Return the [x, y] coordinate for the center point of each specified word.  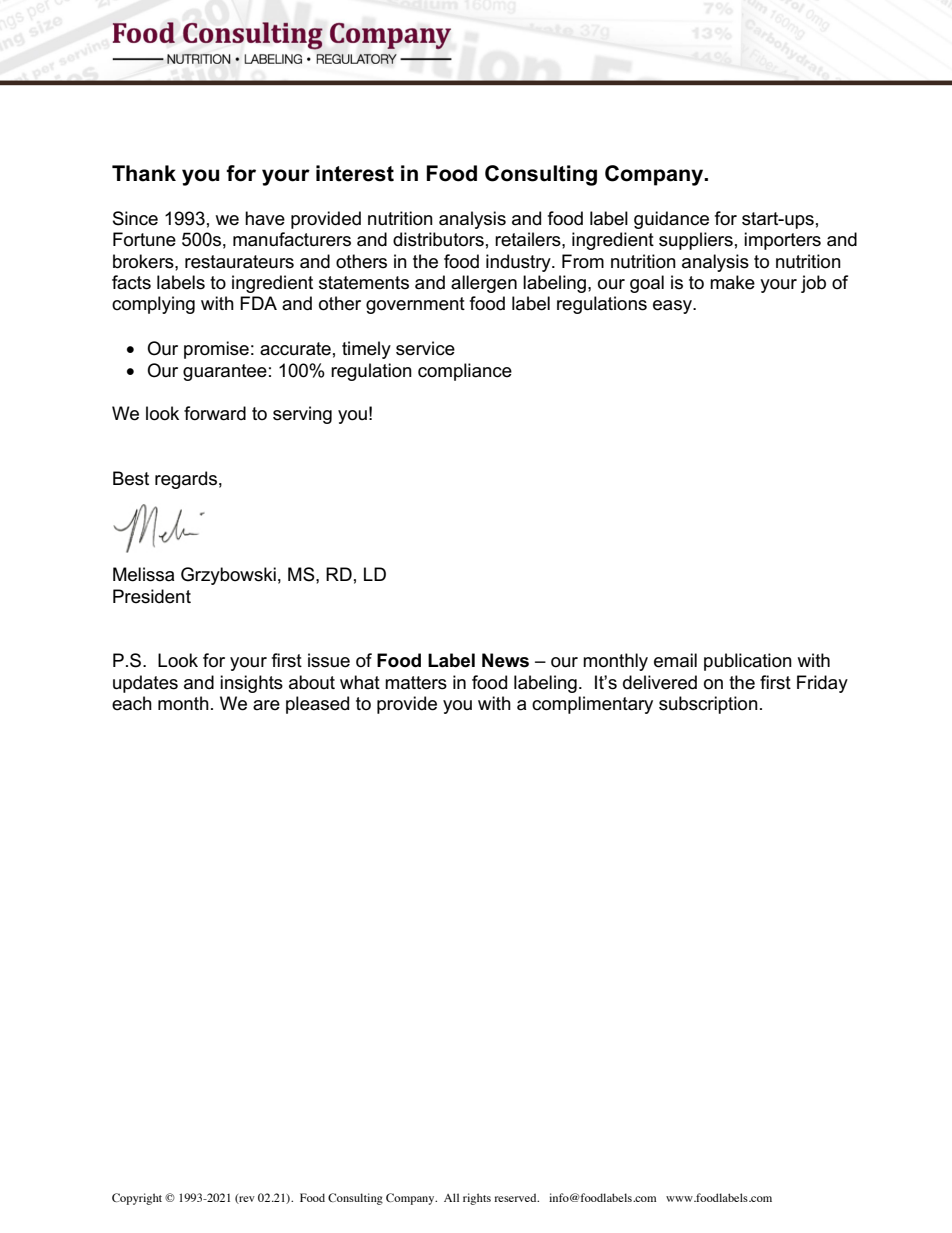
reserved [516, 1197]
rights [477, 1199]
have [265, 218]
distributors [438, 239]
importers [782, 241]
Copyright [137, 1199]
